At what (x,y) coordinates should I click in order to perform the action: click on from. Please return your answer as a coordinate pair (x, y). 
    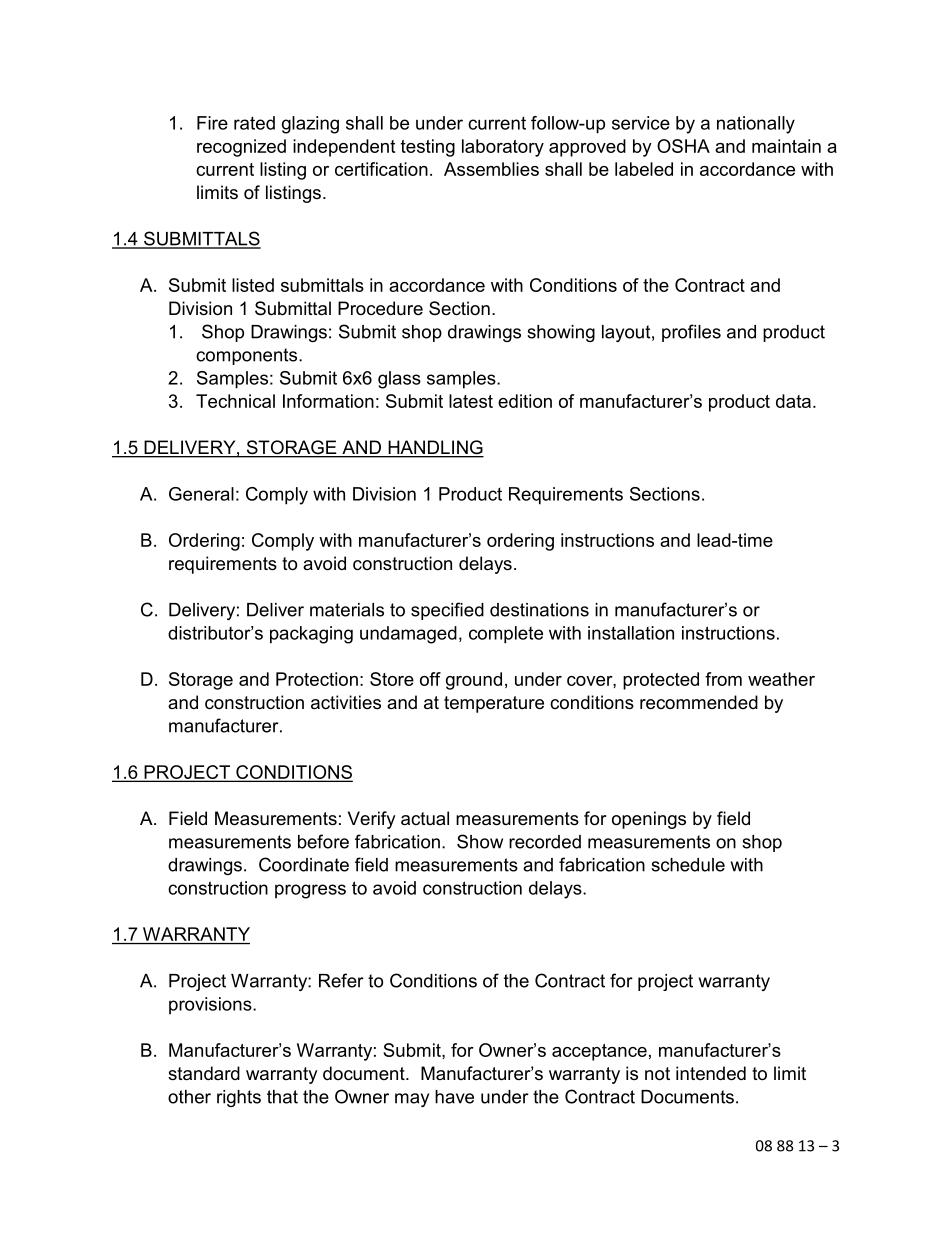
    Looking at the image, I should click on (723, 679).
